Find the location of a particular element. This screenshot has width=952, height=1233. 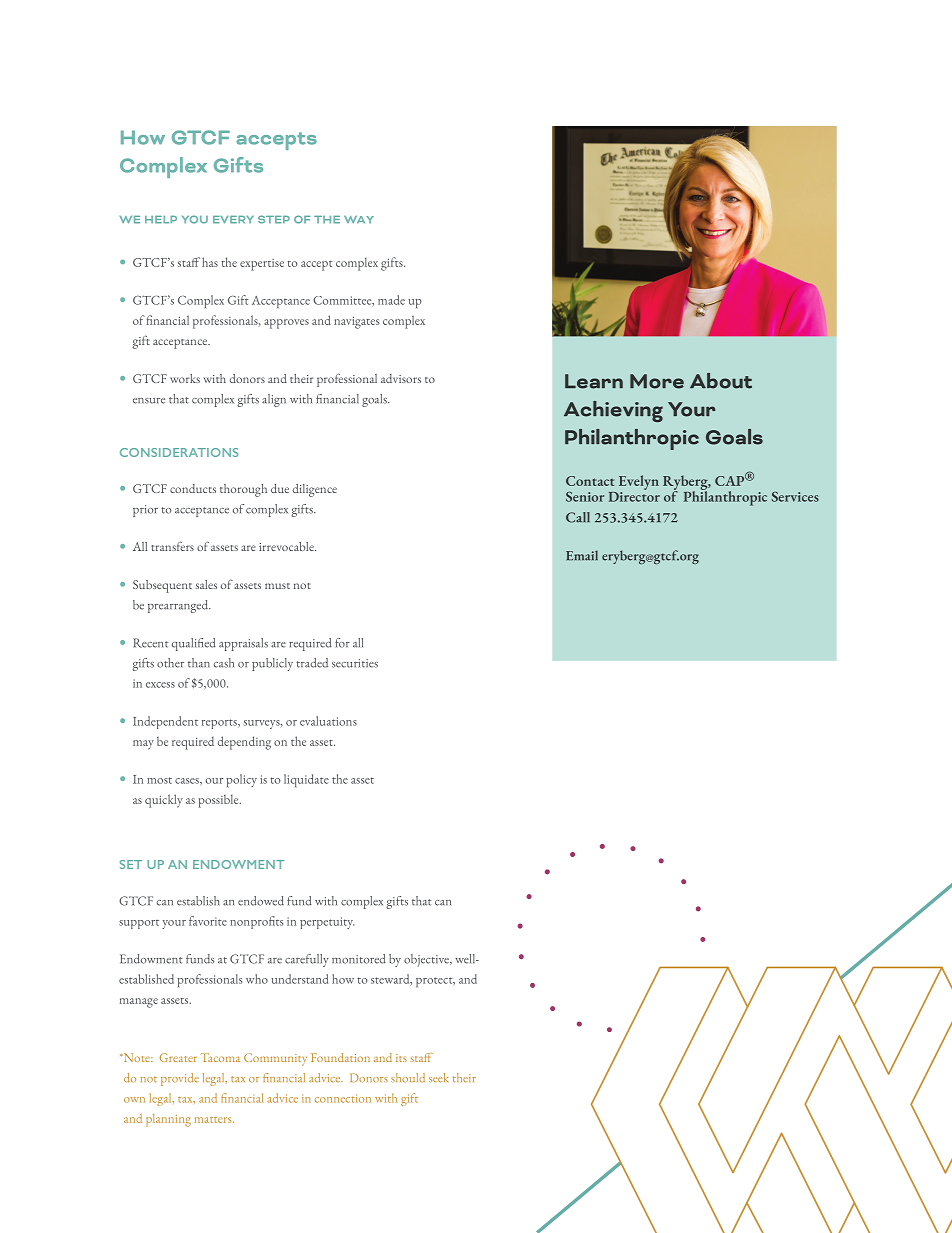

CONSIDERATIONS is located at coordinates (179, 452).
